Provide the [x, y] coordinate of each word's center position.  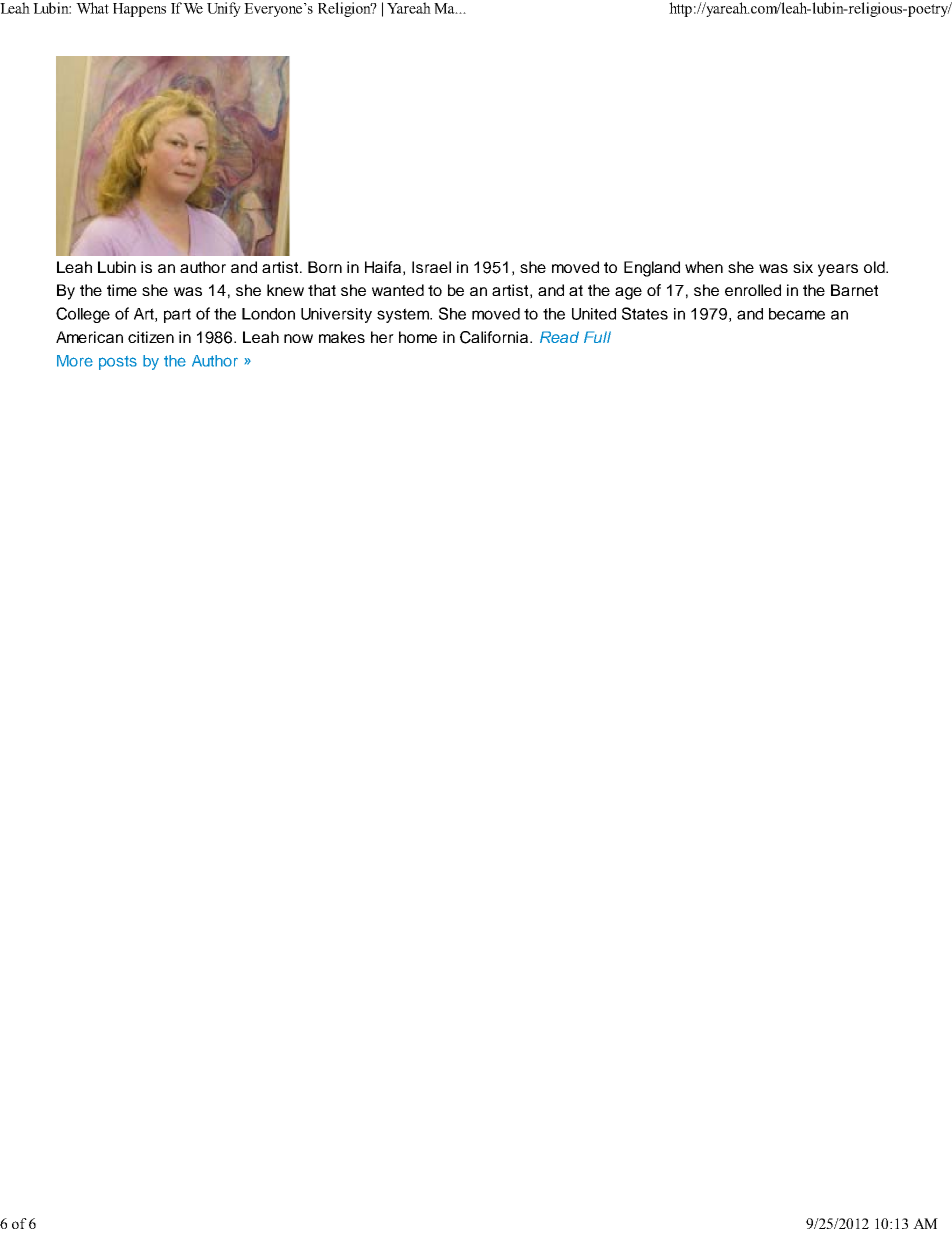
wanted [398, 290]
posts [118, 363]
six [803, 267]
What [92, 8]
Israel [431, 267]
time [122, 290]
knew [285, 290]
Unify [224, 9]
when [704, 267]
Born [325, 267]
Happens [139, 10]
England [652, 269]
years [838, 270]
